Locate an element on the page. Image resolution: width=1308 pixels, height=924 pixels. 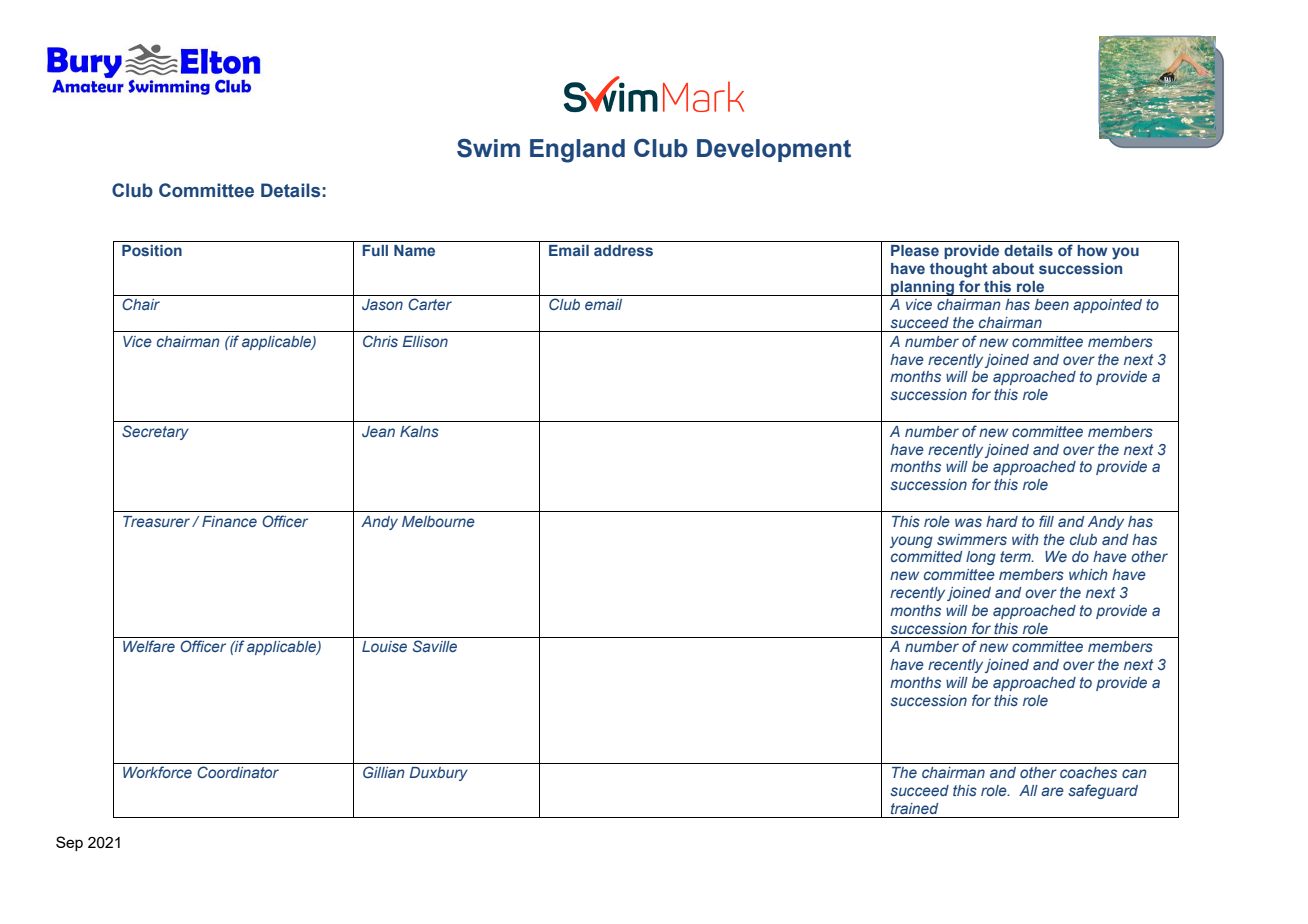
been is located at coordinates (1052, 304).
